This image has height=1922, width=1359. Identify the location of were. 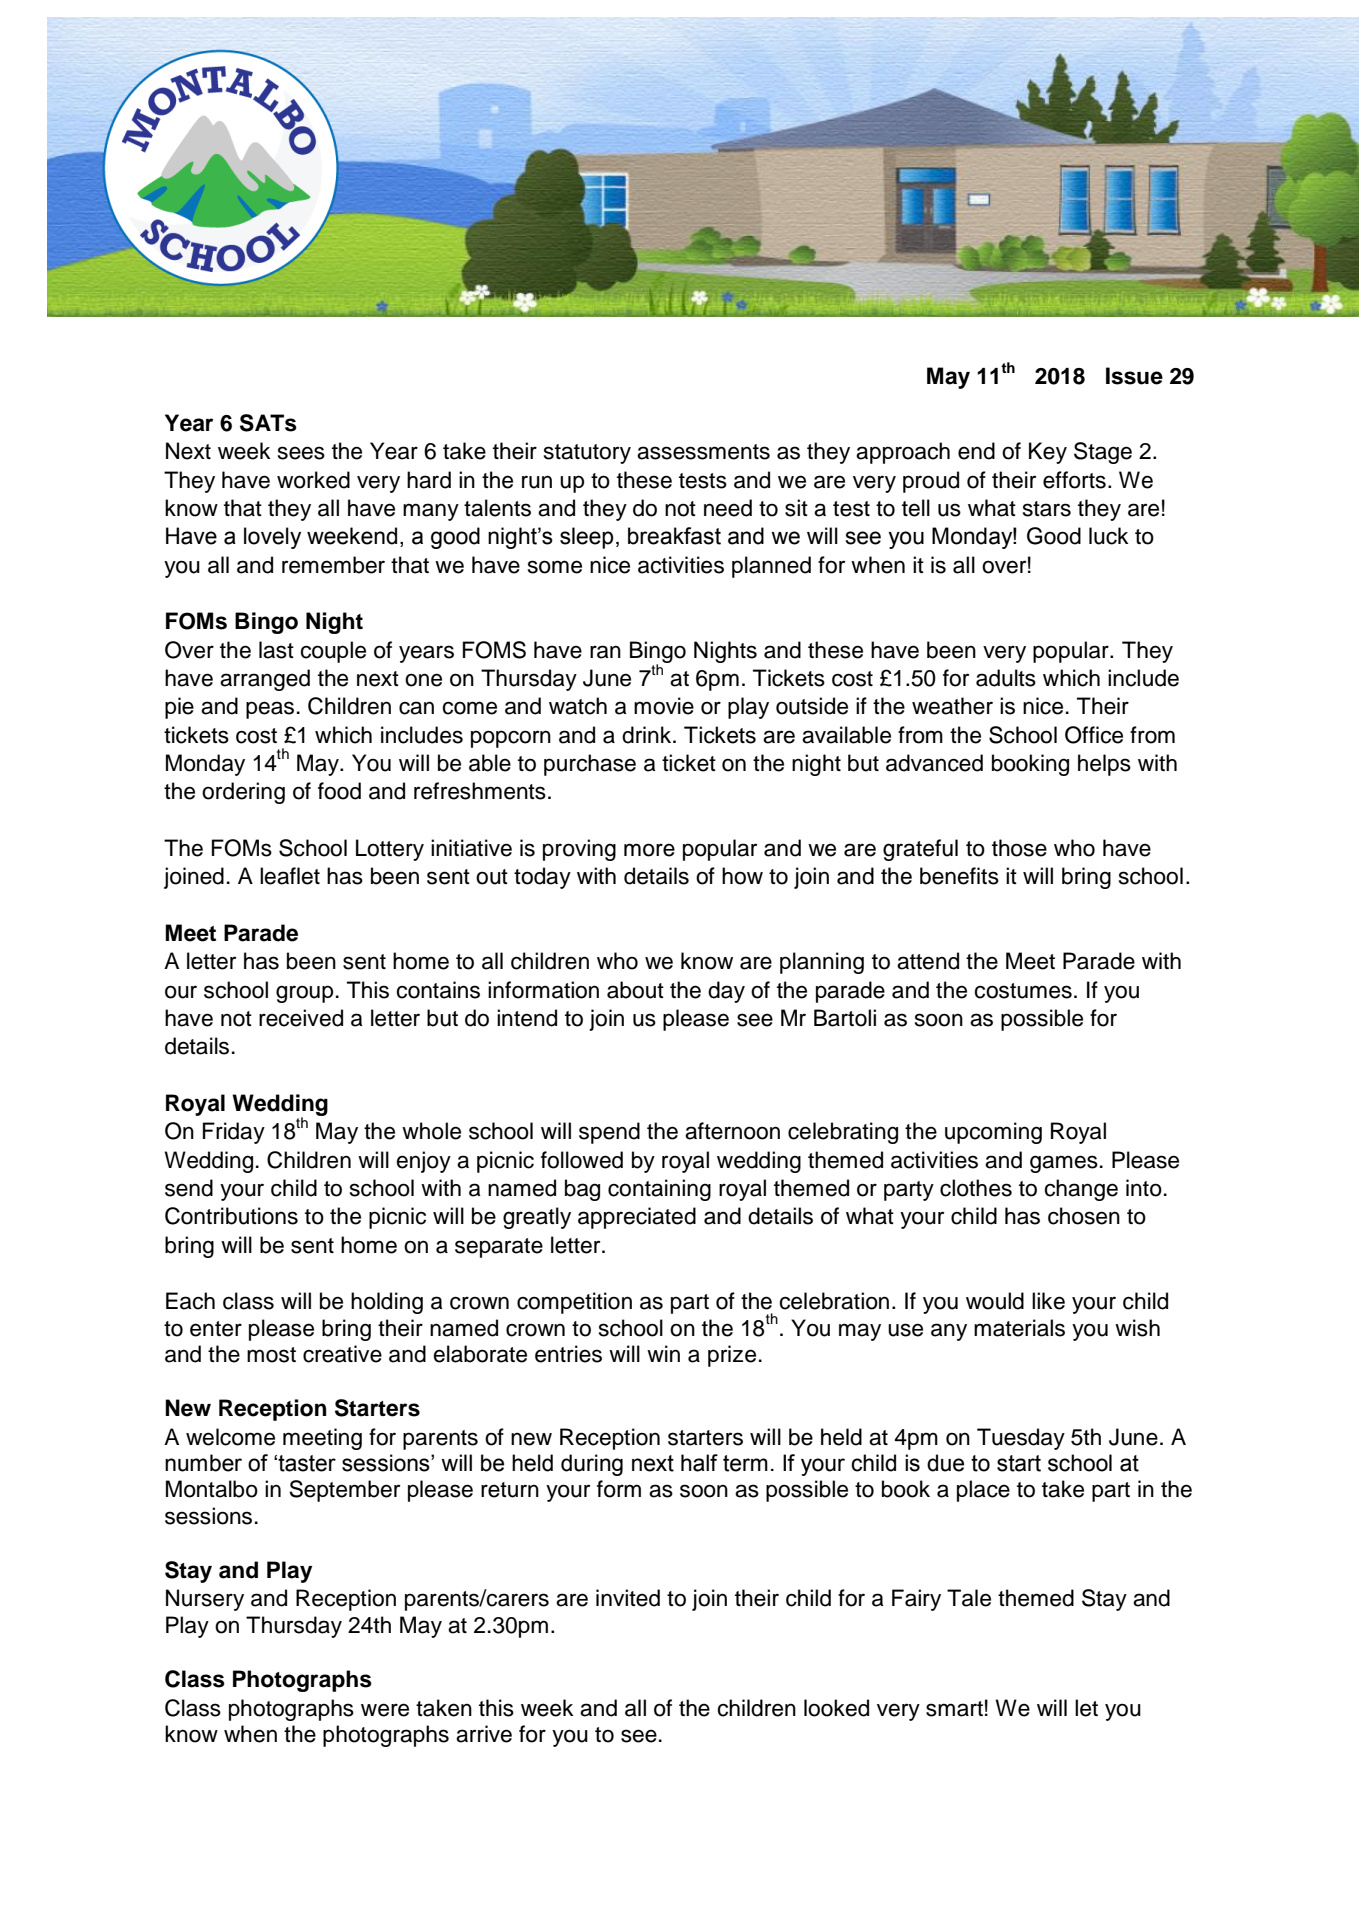
(385, 1710).
